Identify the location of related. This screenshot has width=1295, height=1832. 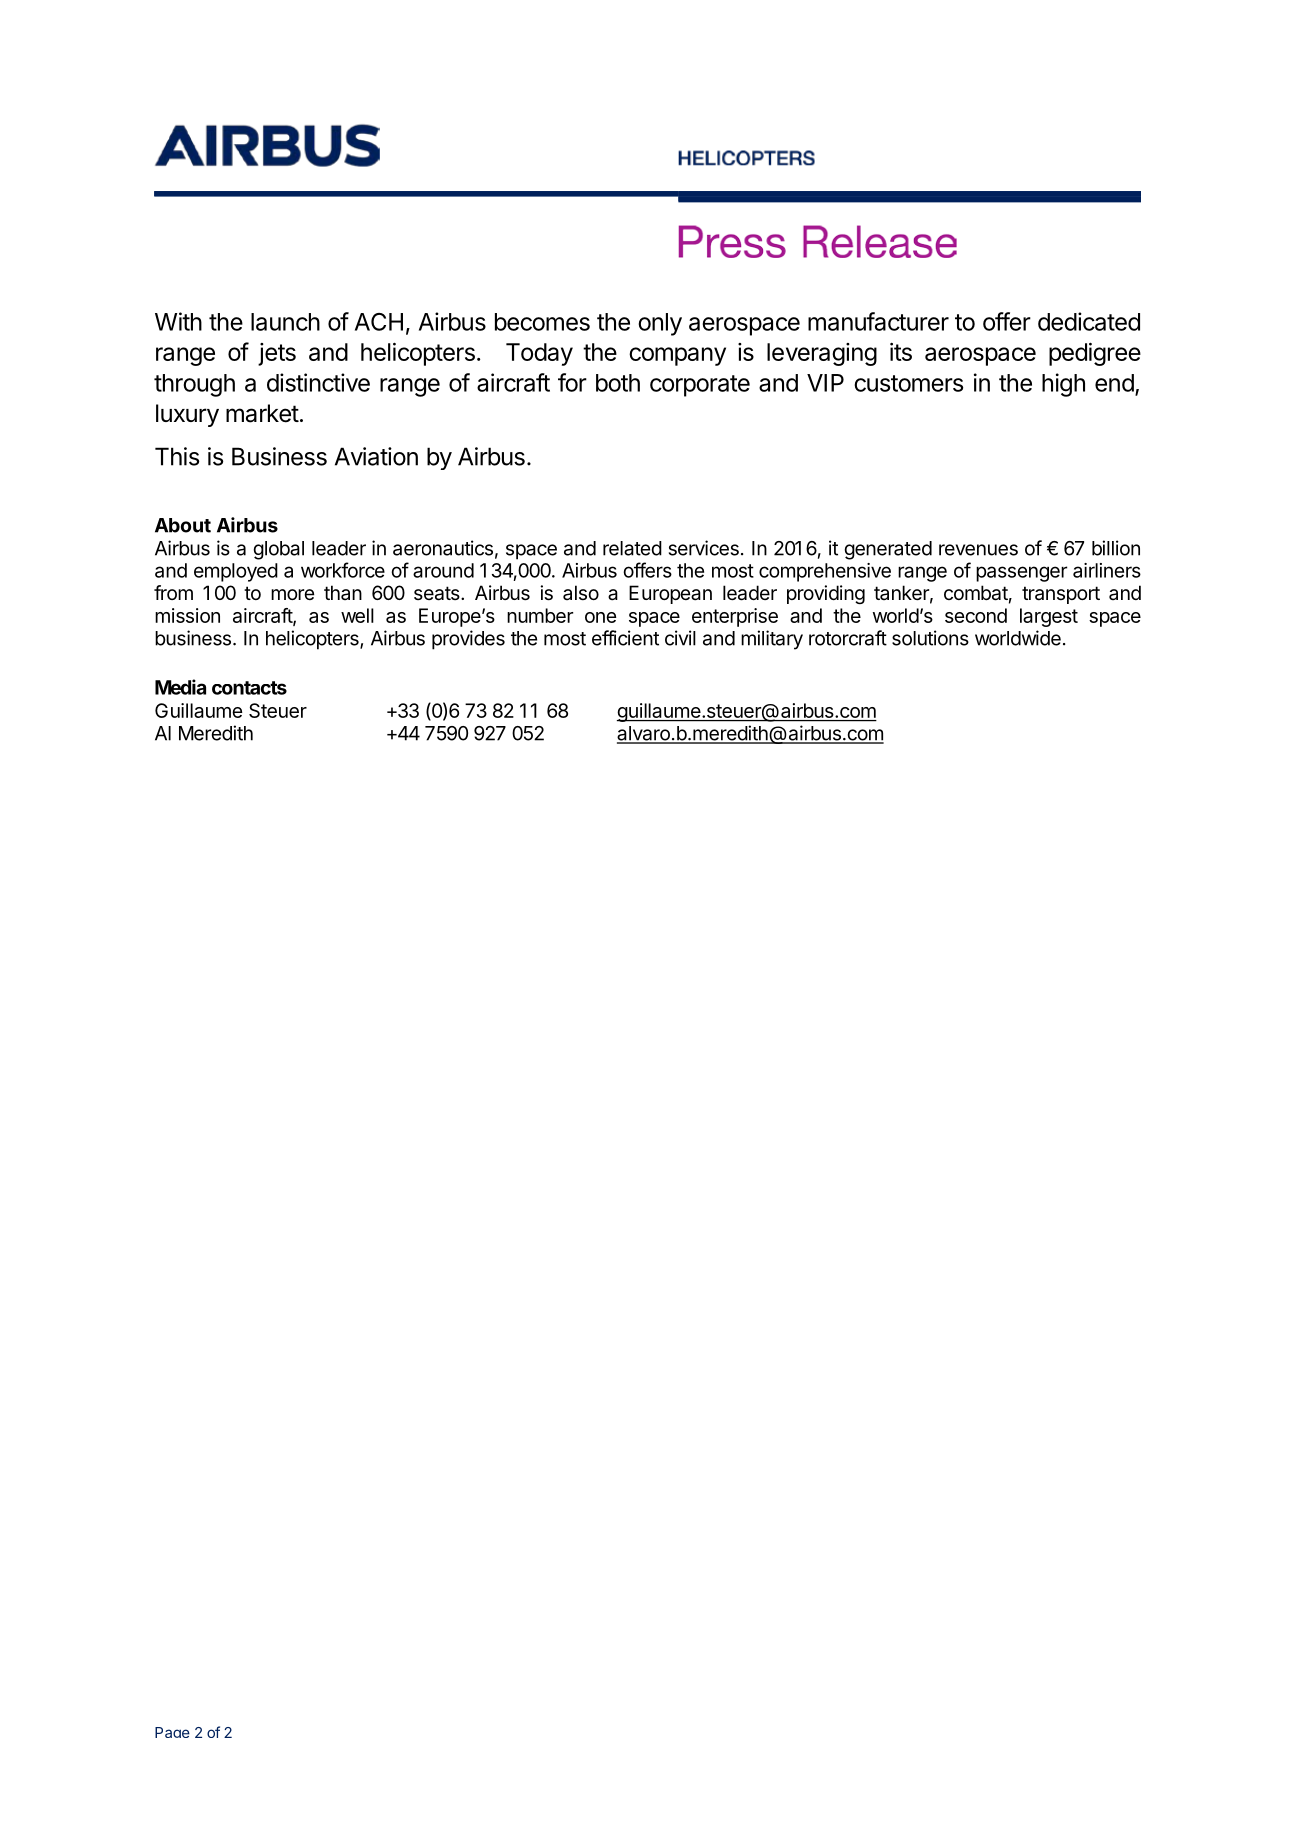
(632, 548).
